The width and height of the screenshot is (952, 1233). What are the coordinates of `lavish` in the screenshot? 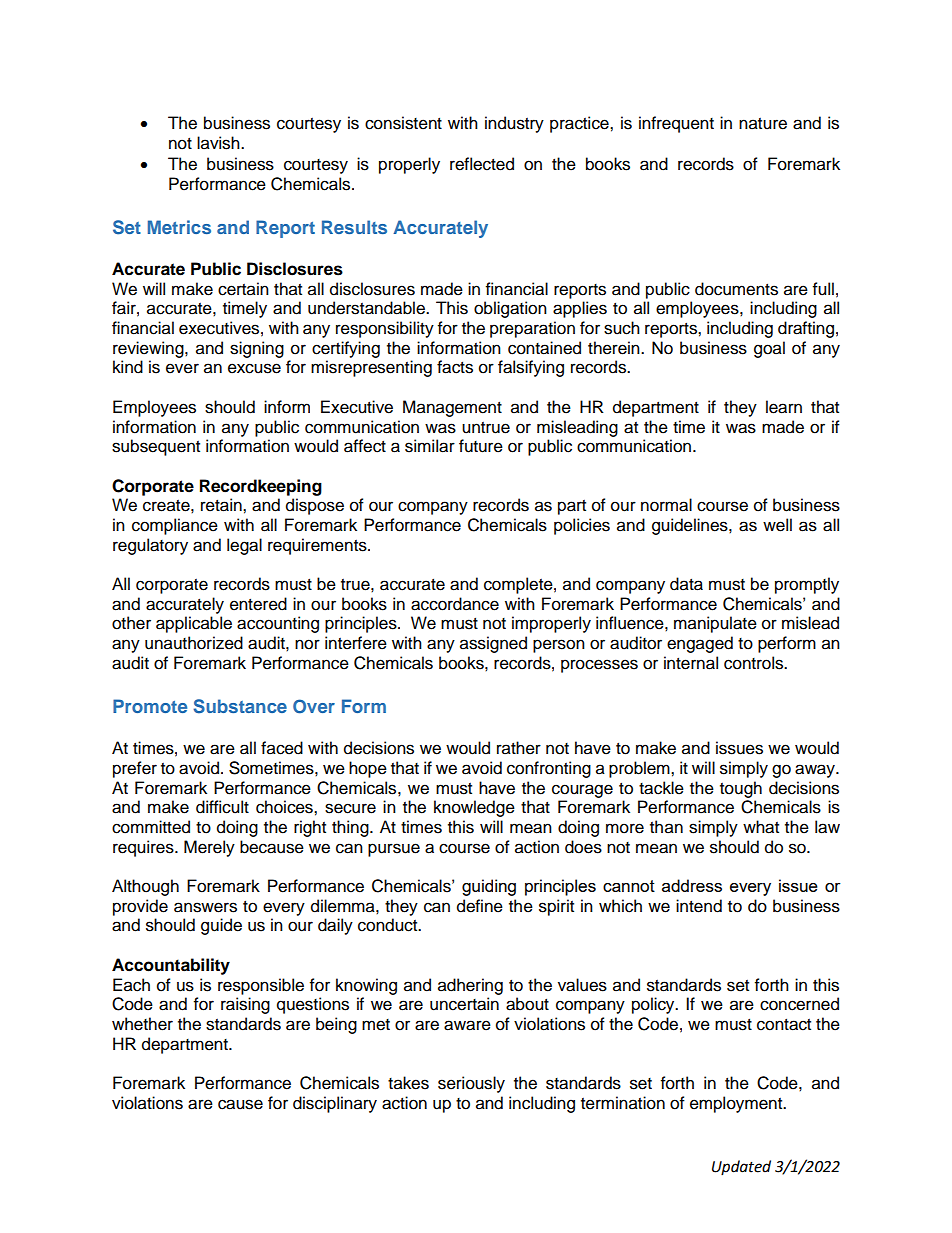 It's located at (219, 143).
